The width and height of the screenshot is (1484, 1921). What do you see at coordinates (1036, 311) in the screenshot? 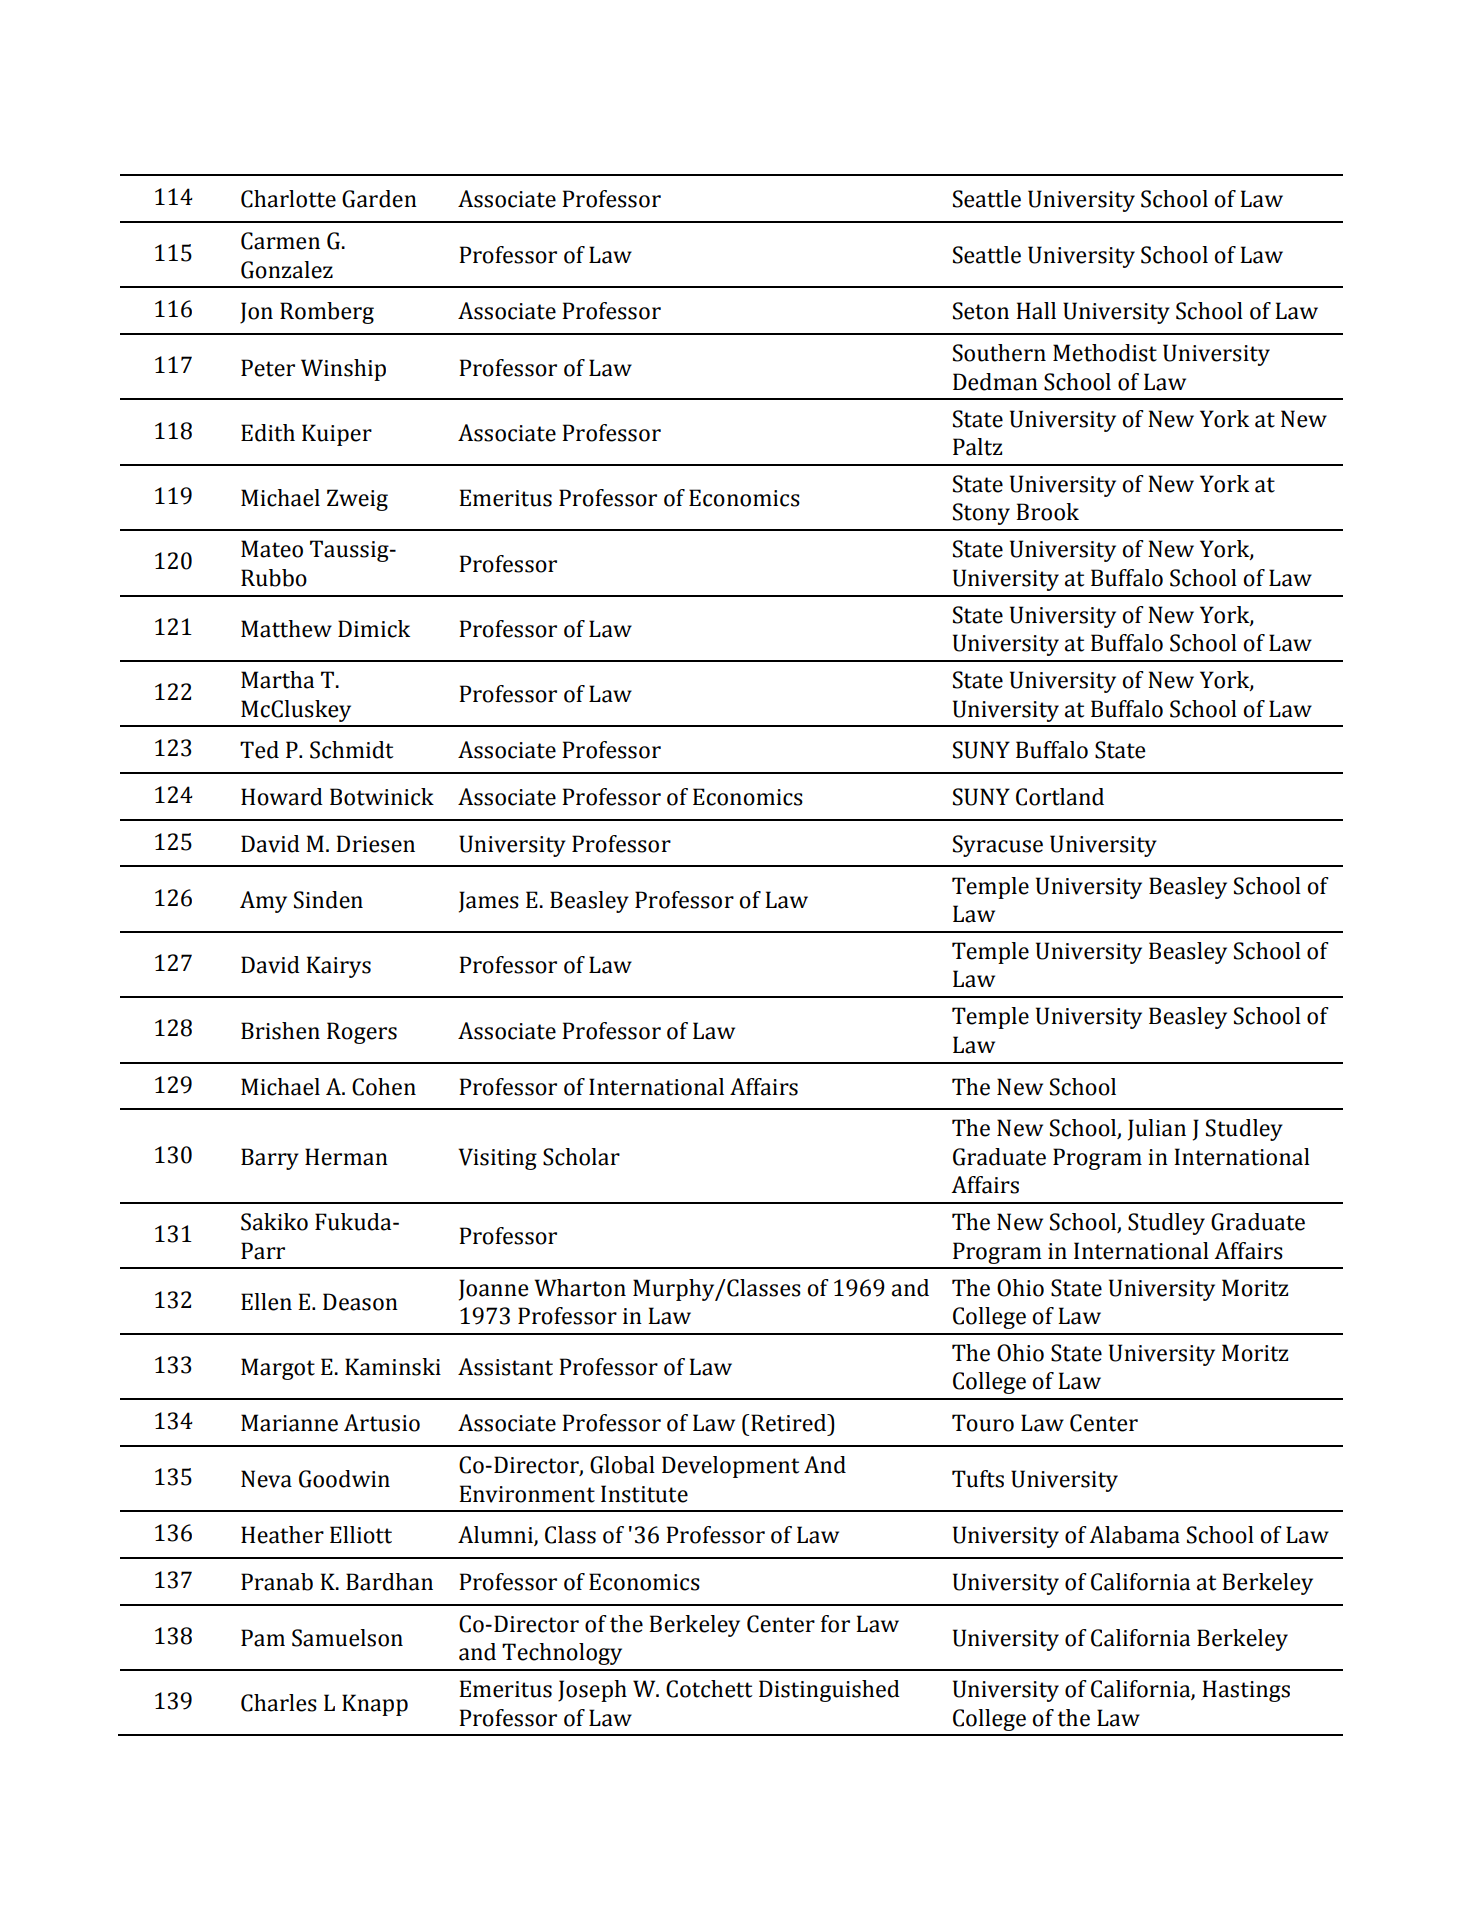
I see `Hall` at bounding box center [1036, 311].
